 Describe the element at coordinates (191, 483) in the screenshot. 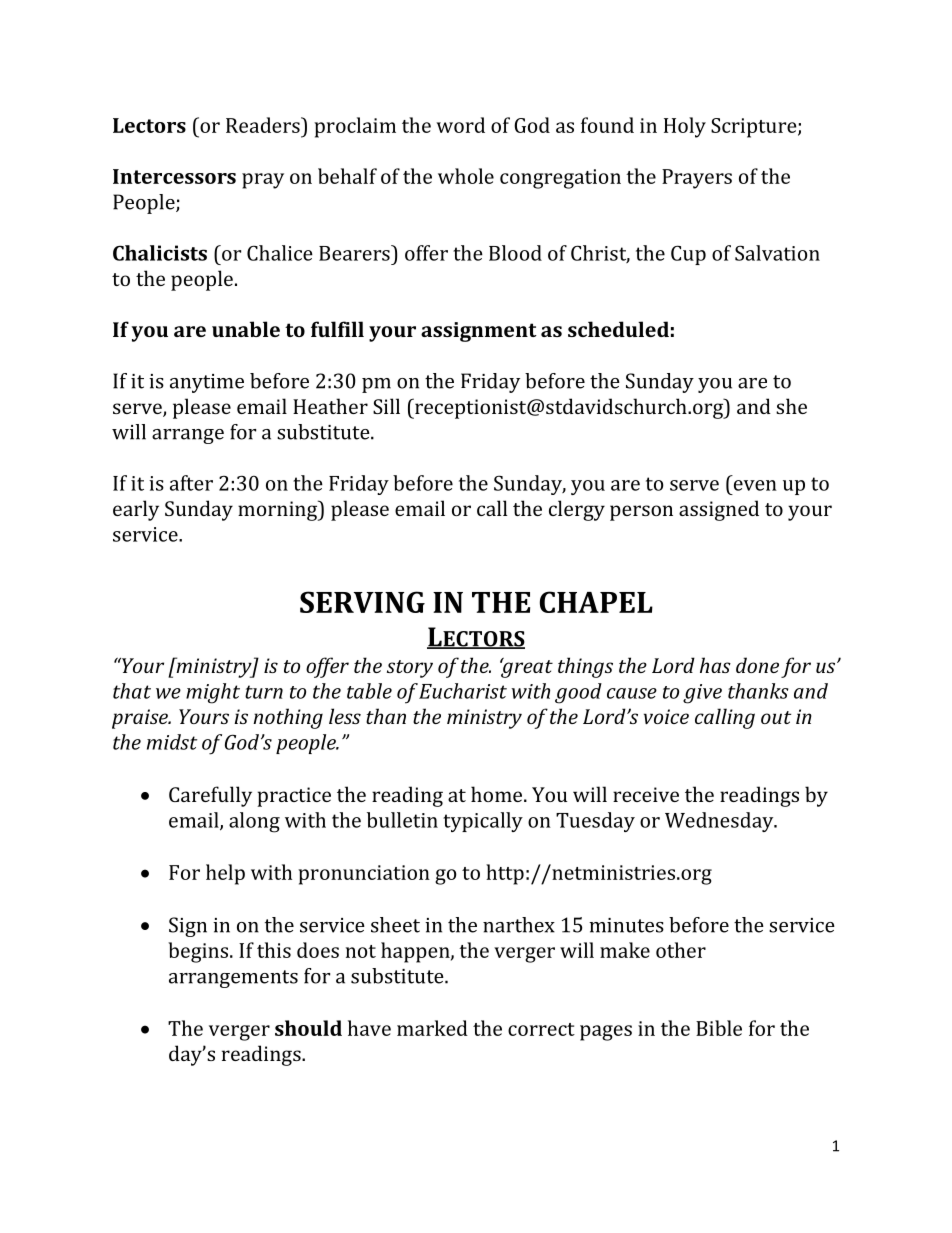

I see `after` at that location.
